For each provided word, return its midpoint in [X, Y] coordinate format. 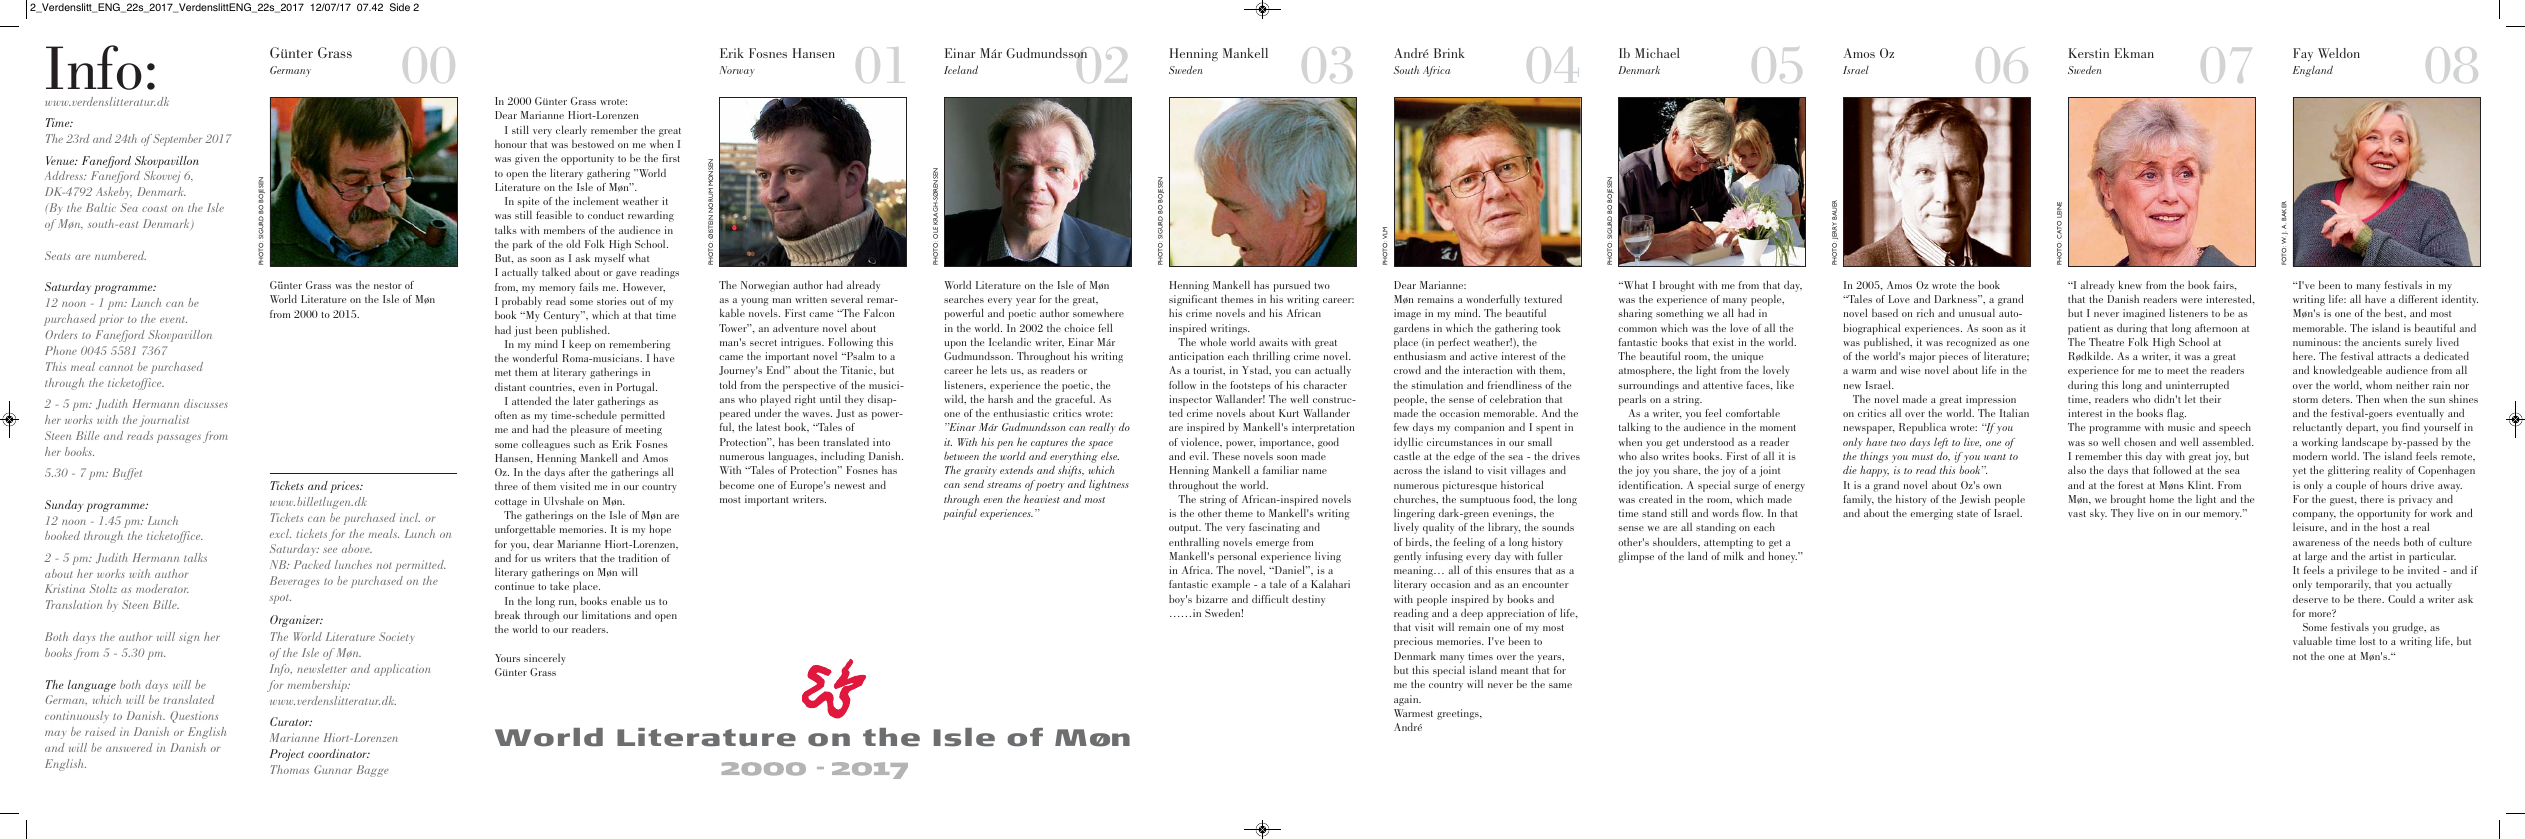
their [2210, 399]
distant [510, 387]
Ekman [2134, 53]
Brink [1449, 53]
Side [400, 7]
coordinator [338, 753]
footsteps [1250, 386]
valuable [2312, 640]
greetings [1459, 714]
